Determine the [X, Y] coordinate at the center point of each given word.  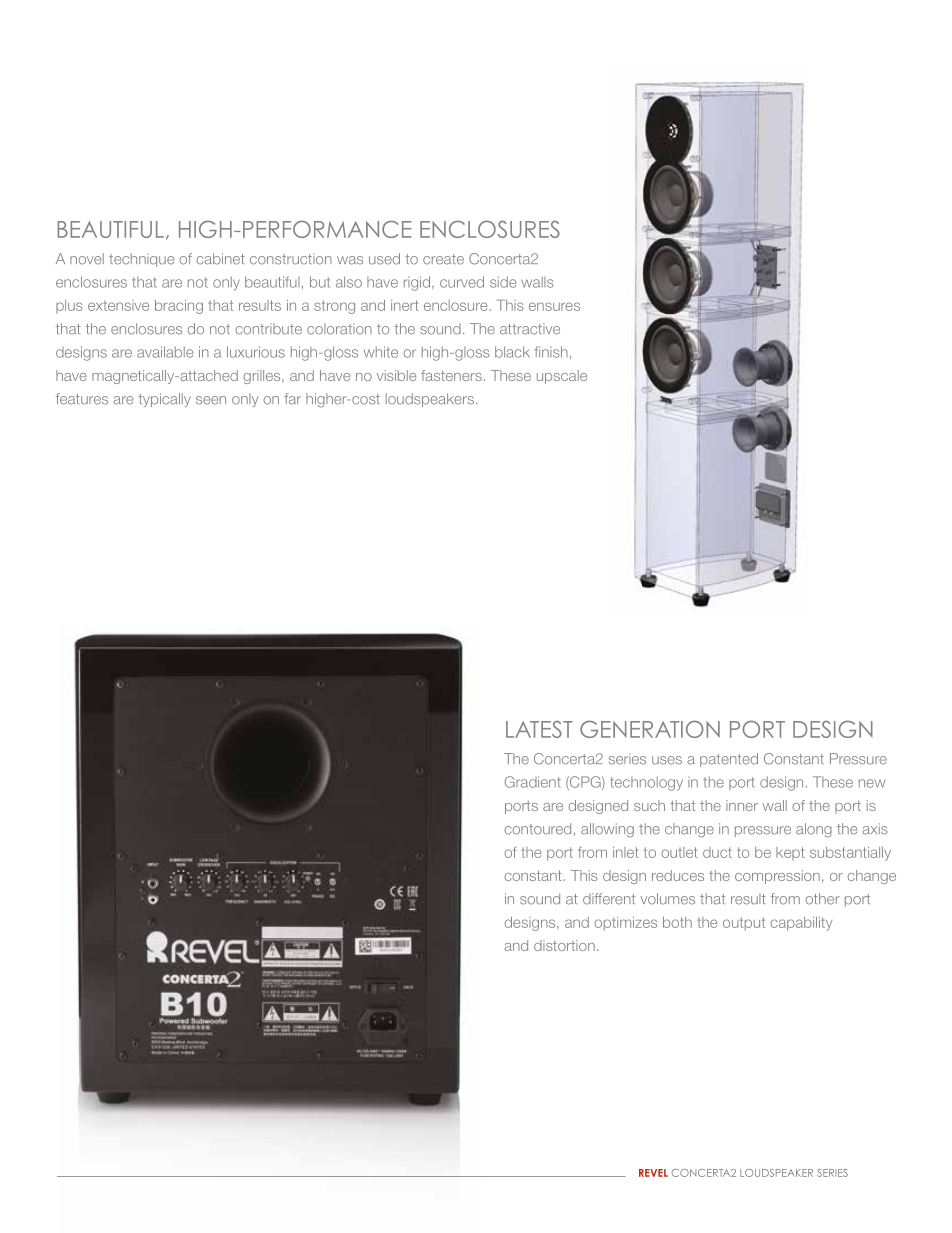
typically [164, 400]
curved [462, 282]
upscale [562, 377]
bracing [179, 307]
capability [801, 924]
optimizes [625, 924]
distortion [564, 945]
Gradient [533, 782]
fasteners [451, 375]
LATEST [539, 729]
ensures [554, 306]
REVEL [653, 1173]
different [609, 899]
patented [729, 760]
